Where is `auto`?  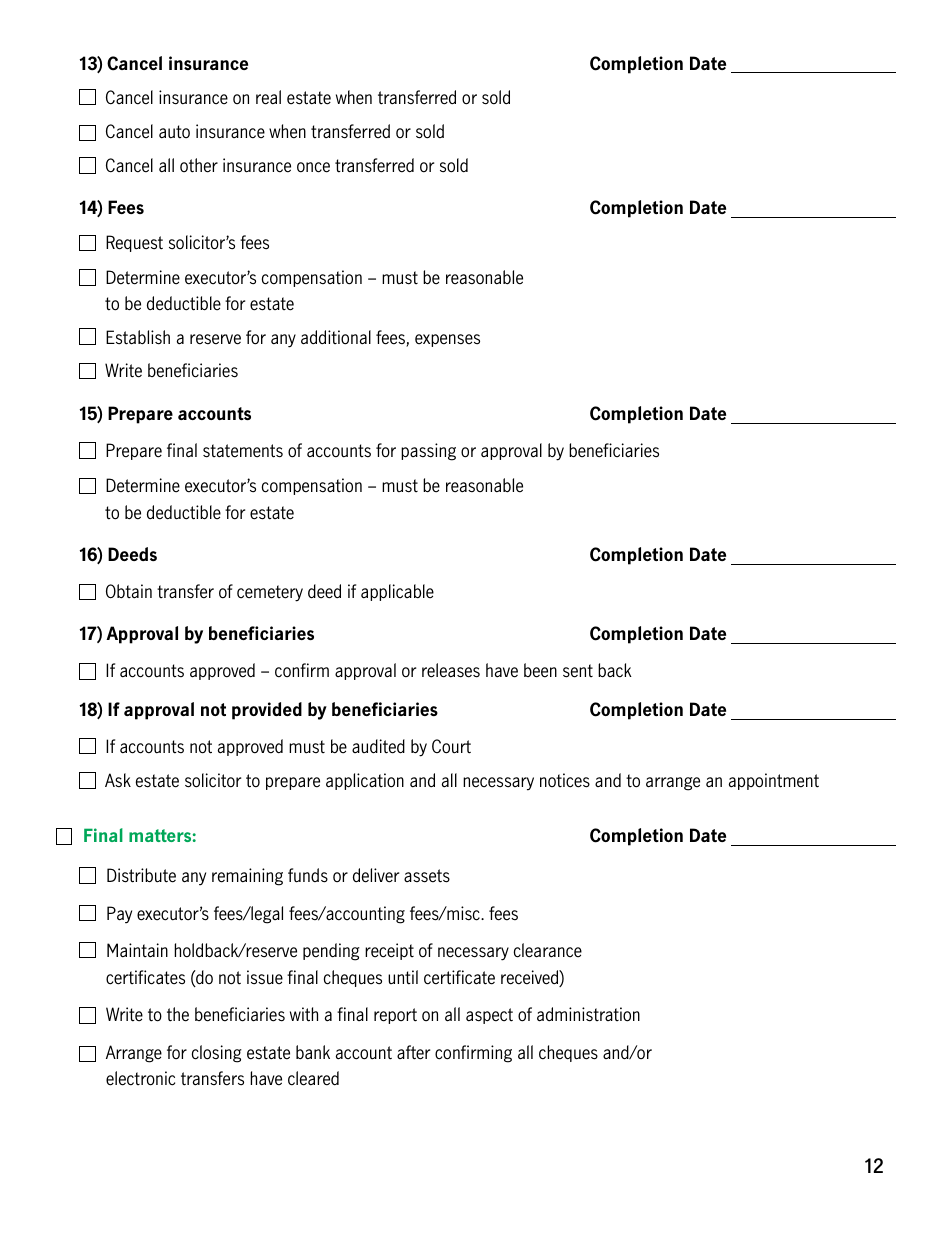
auto is located at coordinates (174, 132).
